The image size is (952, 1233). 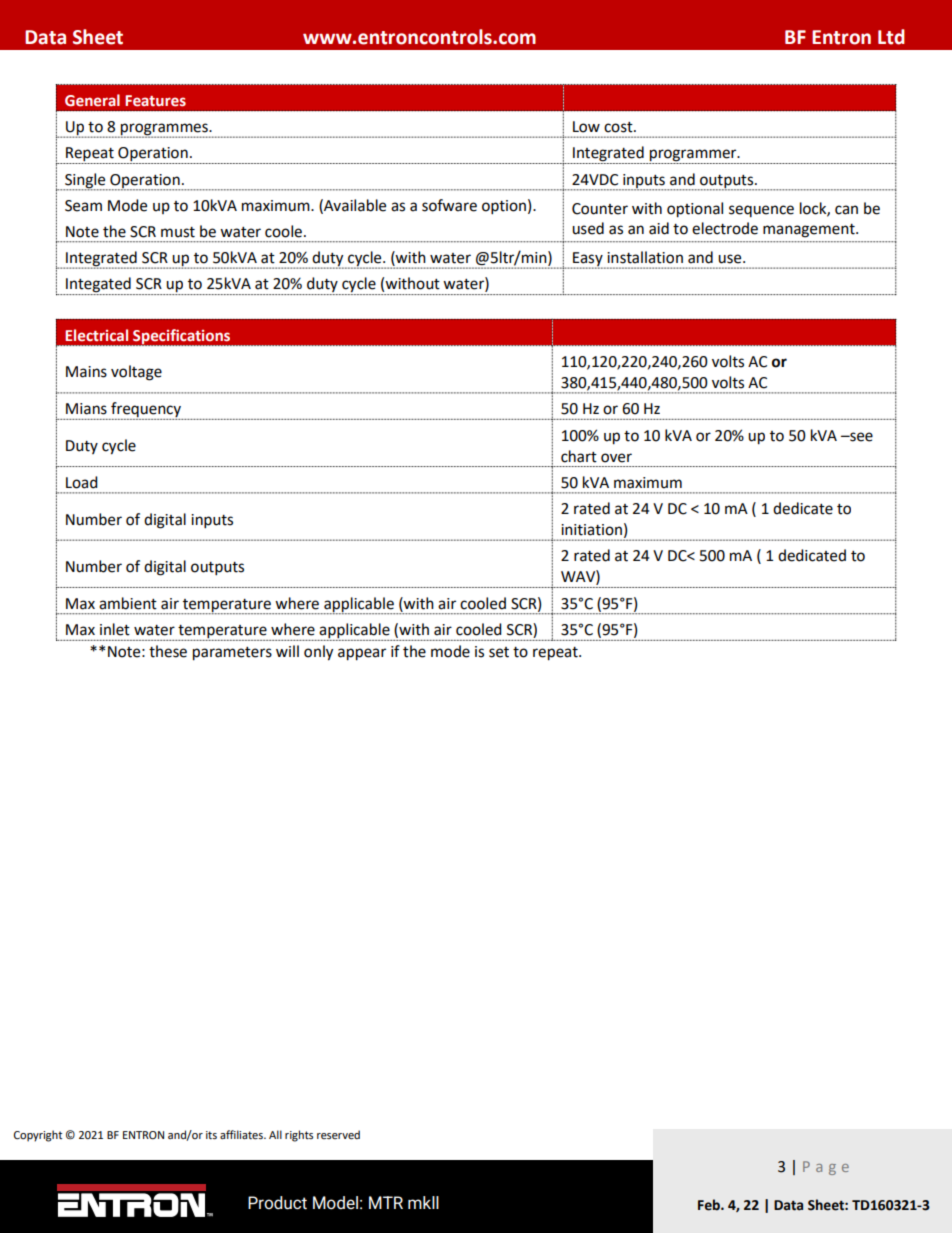 What do you see at coordinates (211, 1135) in the image?
I see `its` at bounding box center [211, 1135].
